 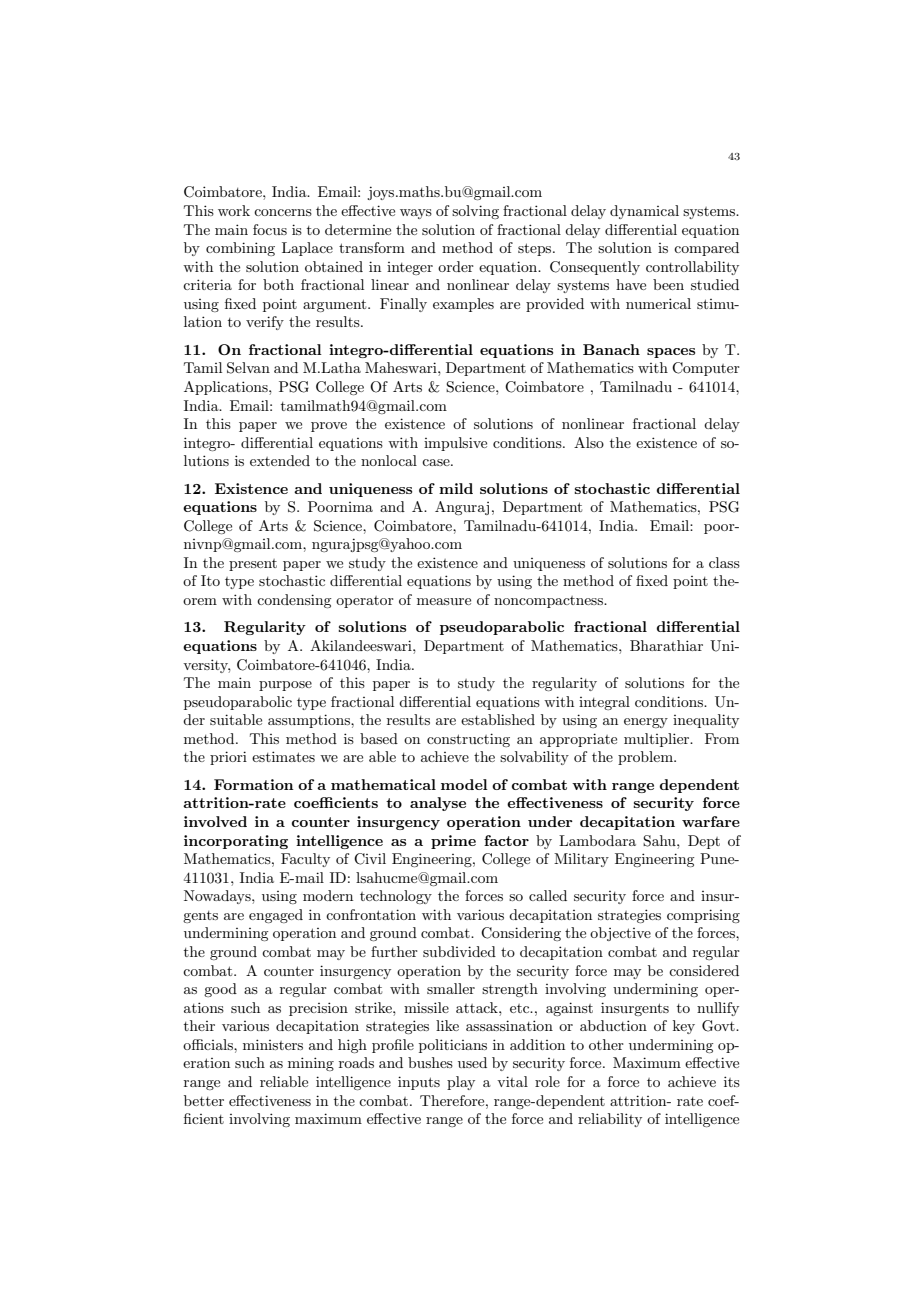 What do you see at coordinates (453, 842) in the screenshot?
I see `prime` at bounding box center [453, 842].
